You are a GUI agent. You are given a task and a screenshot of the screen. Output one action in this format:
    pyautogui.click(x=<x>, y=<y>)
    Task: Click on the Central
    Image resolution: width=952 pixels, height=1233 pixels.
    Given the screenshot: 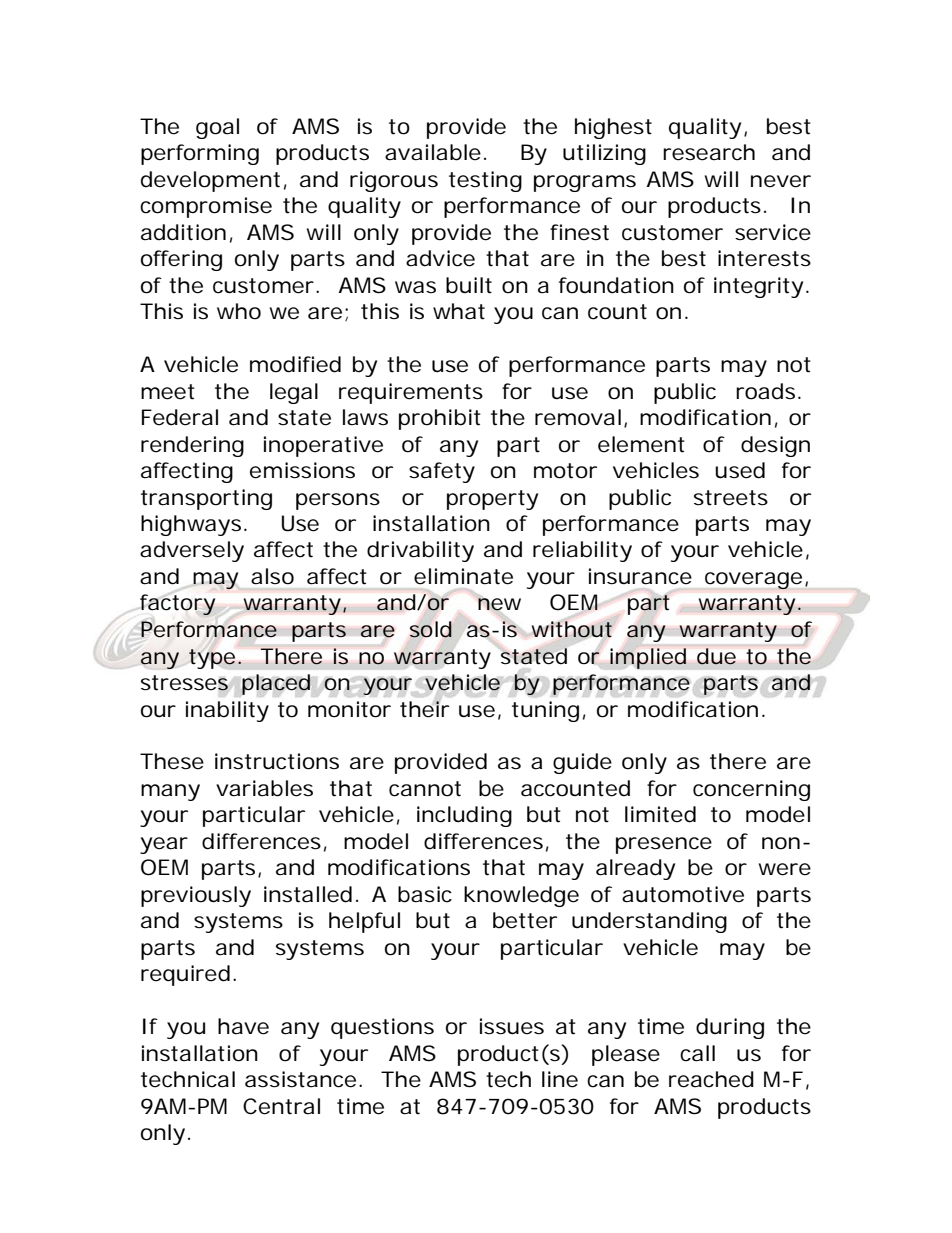 What is the action you would take?
    pyautogui.click(x=281, y=1106)
